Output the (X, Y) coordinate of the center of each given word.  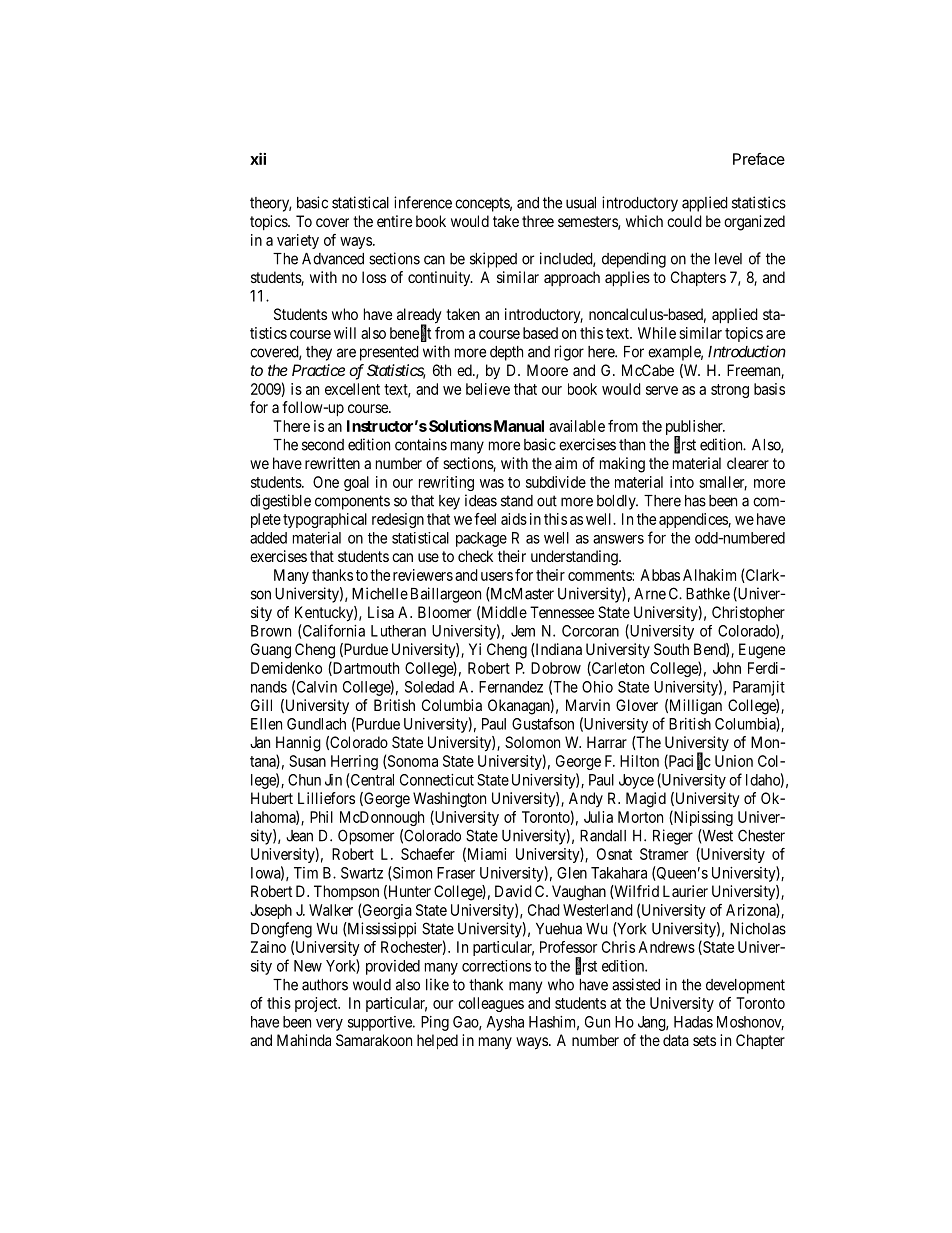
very (329, 1025)
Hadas (693, 1022)
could (684, 221)
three (538, 221)
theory (270, 204)
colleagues (491, 1004)
